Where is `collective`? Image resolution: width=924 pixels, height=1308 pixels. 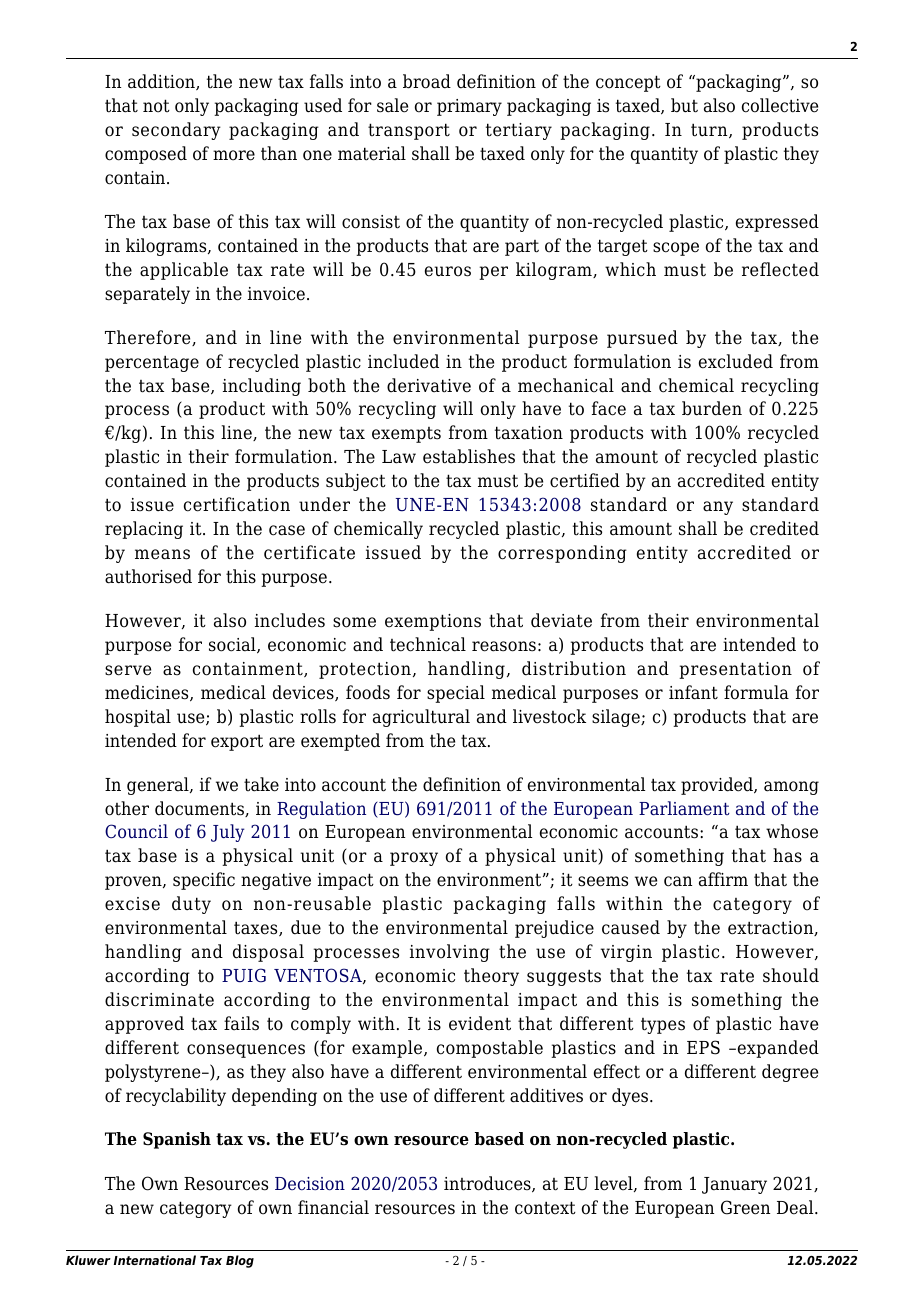 collective is located at coordinates (780, 105).
